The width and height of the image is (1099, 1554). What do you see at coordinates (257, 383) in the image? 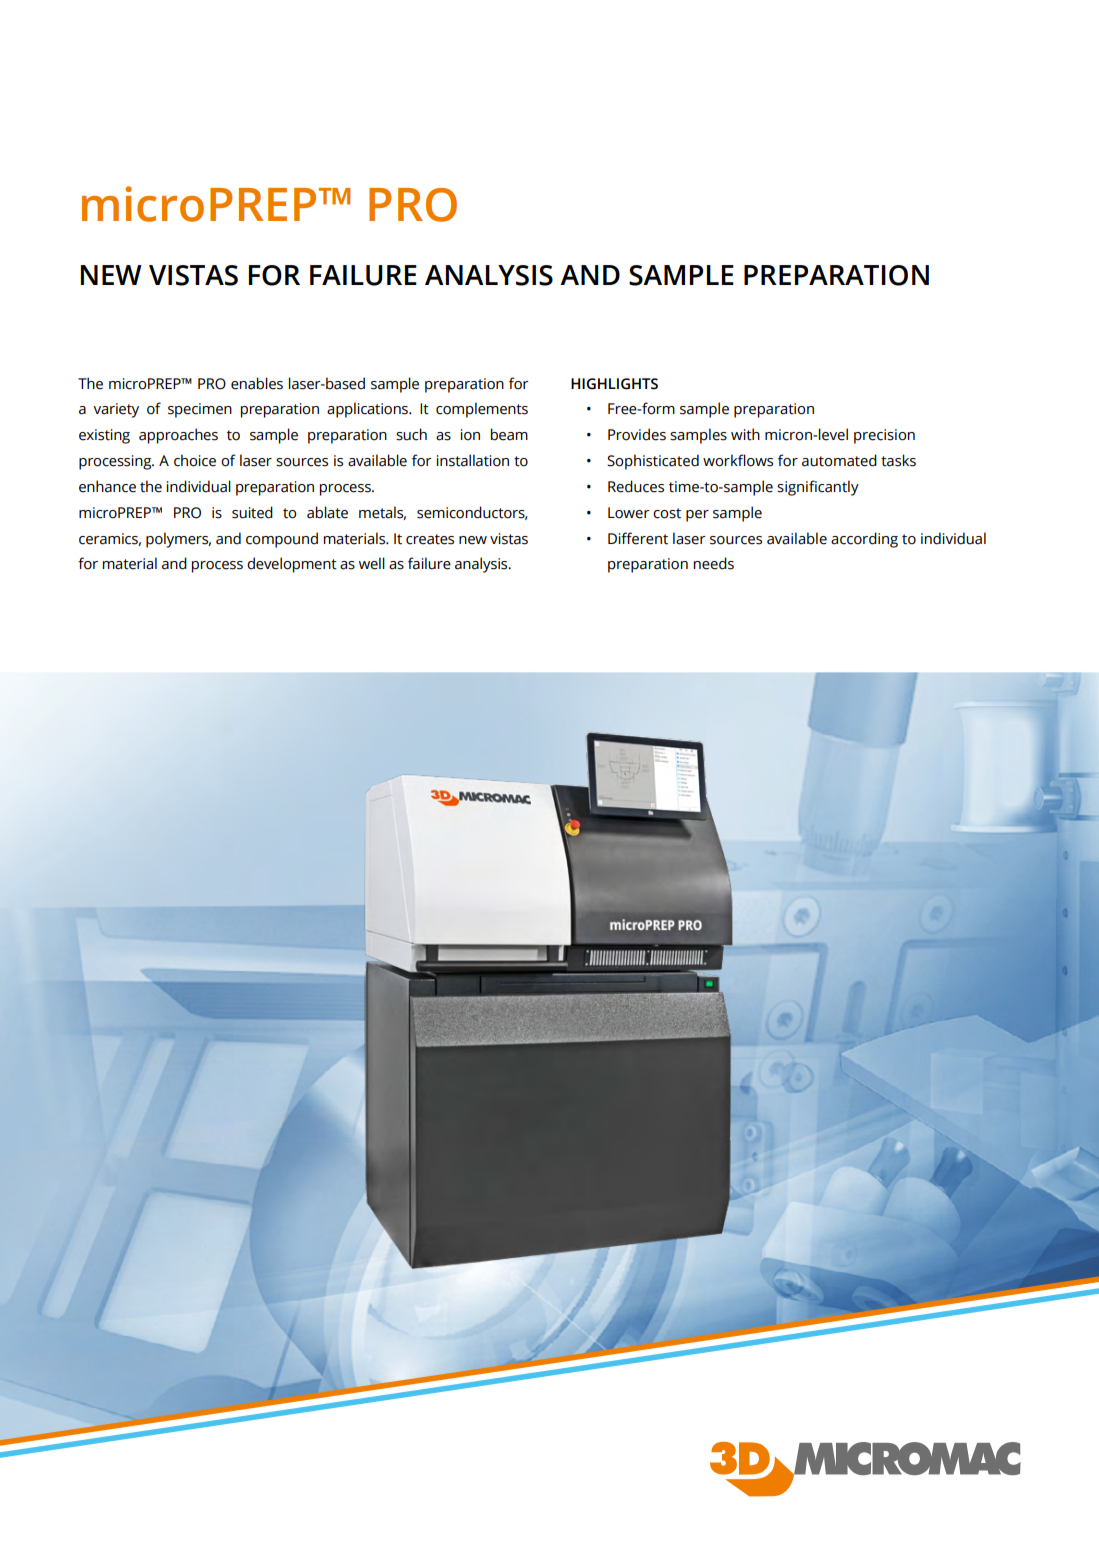
I see `enables` at bounding box center [257, 383].
